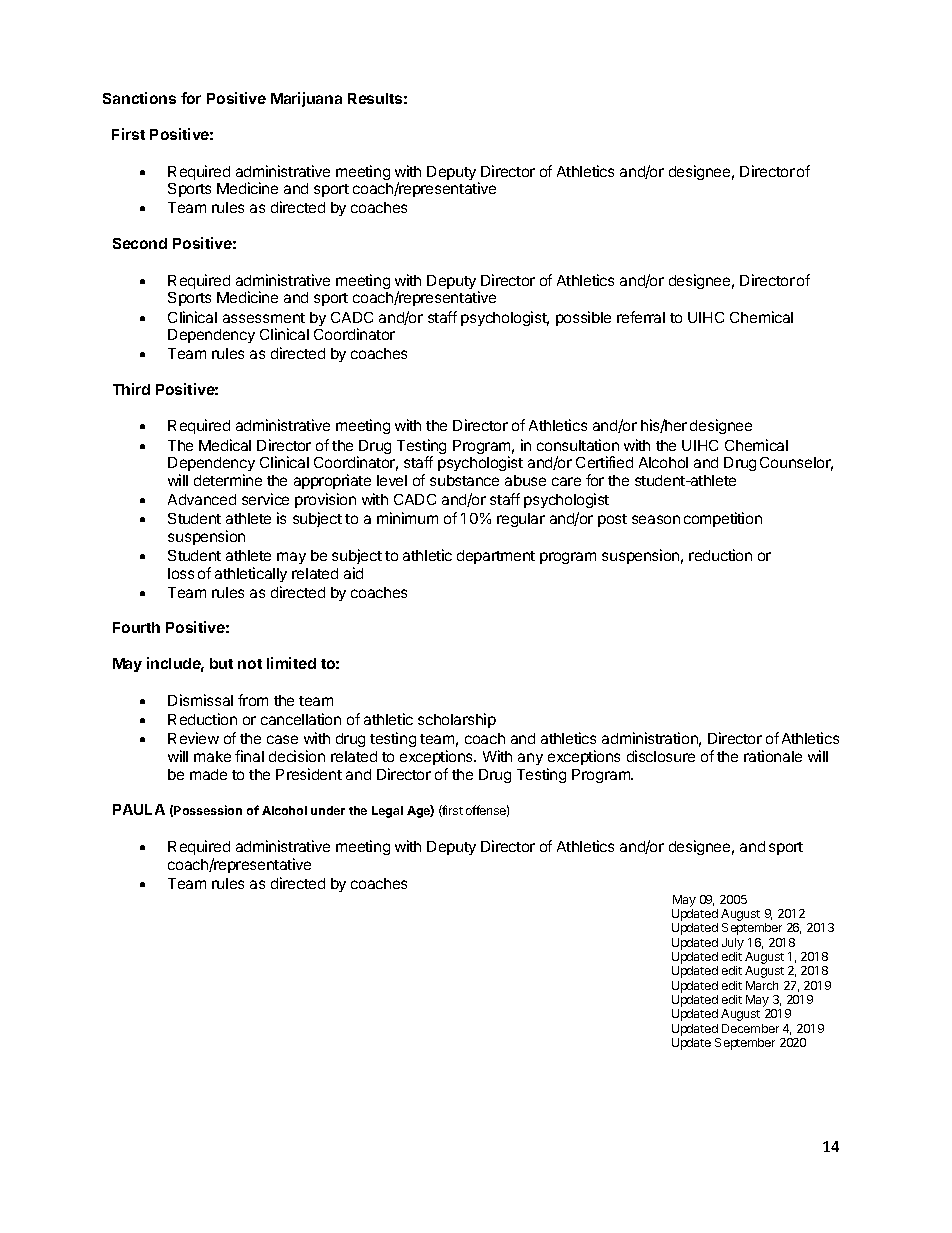 The image size is (952, 1233). Describe the element at coordinates (387, 812) in the screenshot. I see `Legal` at that location.
